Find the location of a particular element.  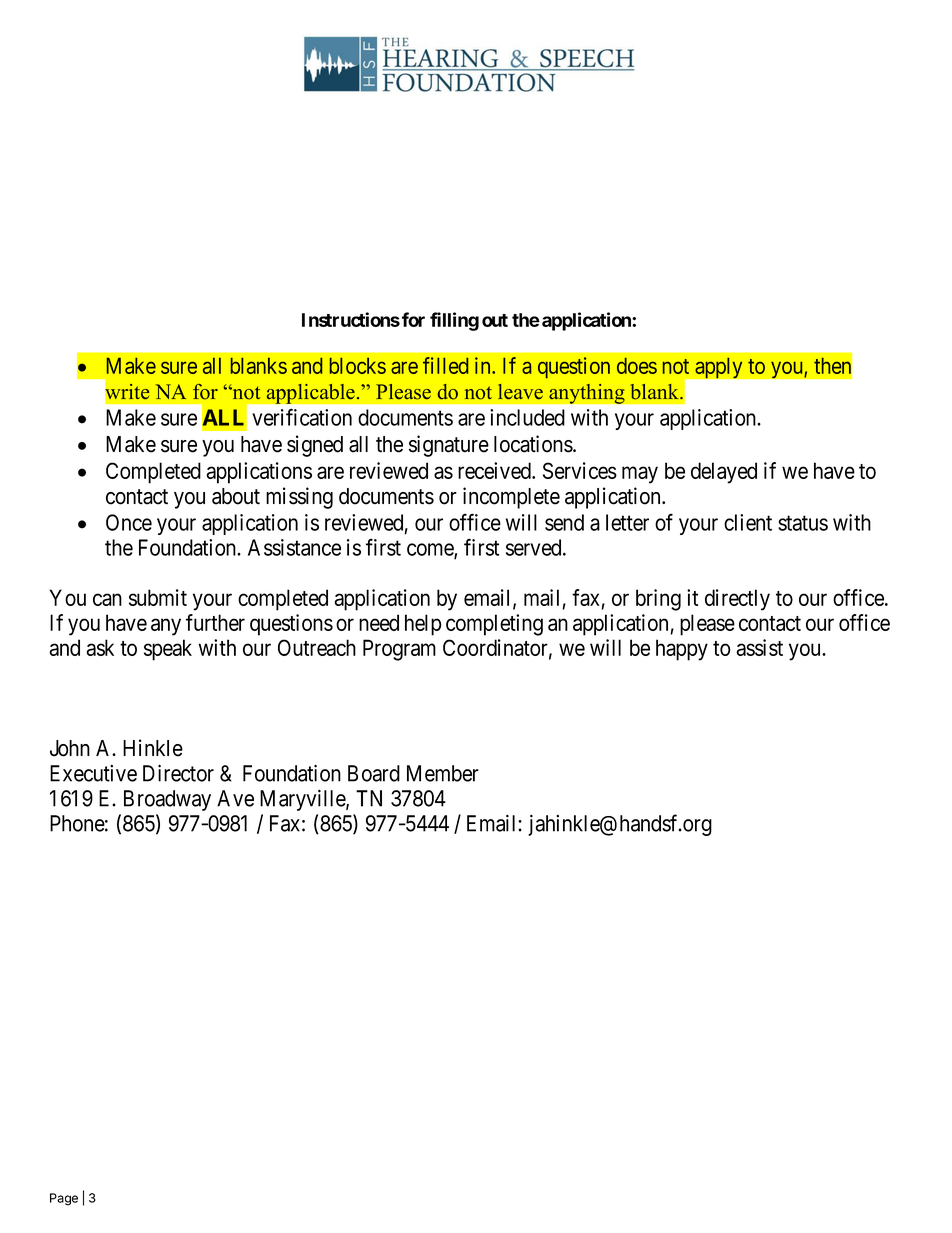

submit is located at coordinates (158, 597).
